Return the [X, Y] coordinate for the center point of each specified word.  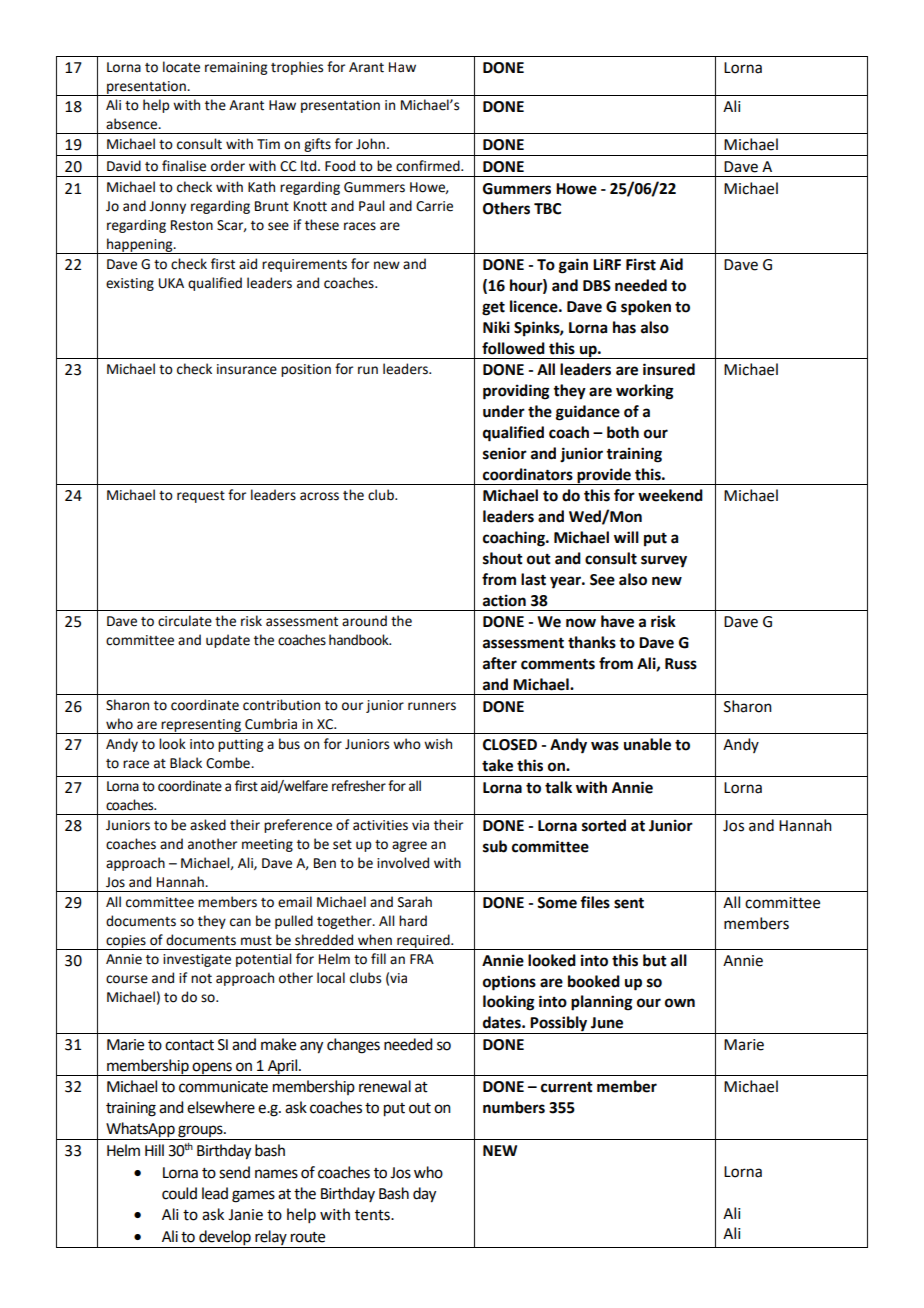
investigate [197, 960]
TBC [547, 209]
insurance [247, 369]
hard [413, 921]
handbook [360, 640]
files [595, 902]
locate [181, 67]
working [645, 392]
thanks [592, 642]
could [179, 1193]
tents [373, 1215]
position [306, 370]
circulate [185, 621]
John [370, 144]
